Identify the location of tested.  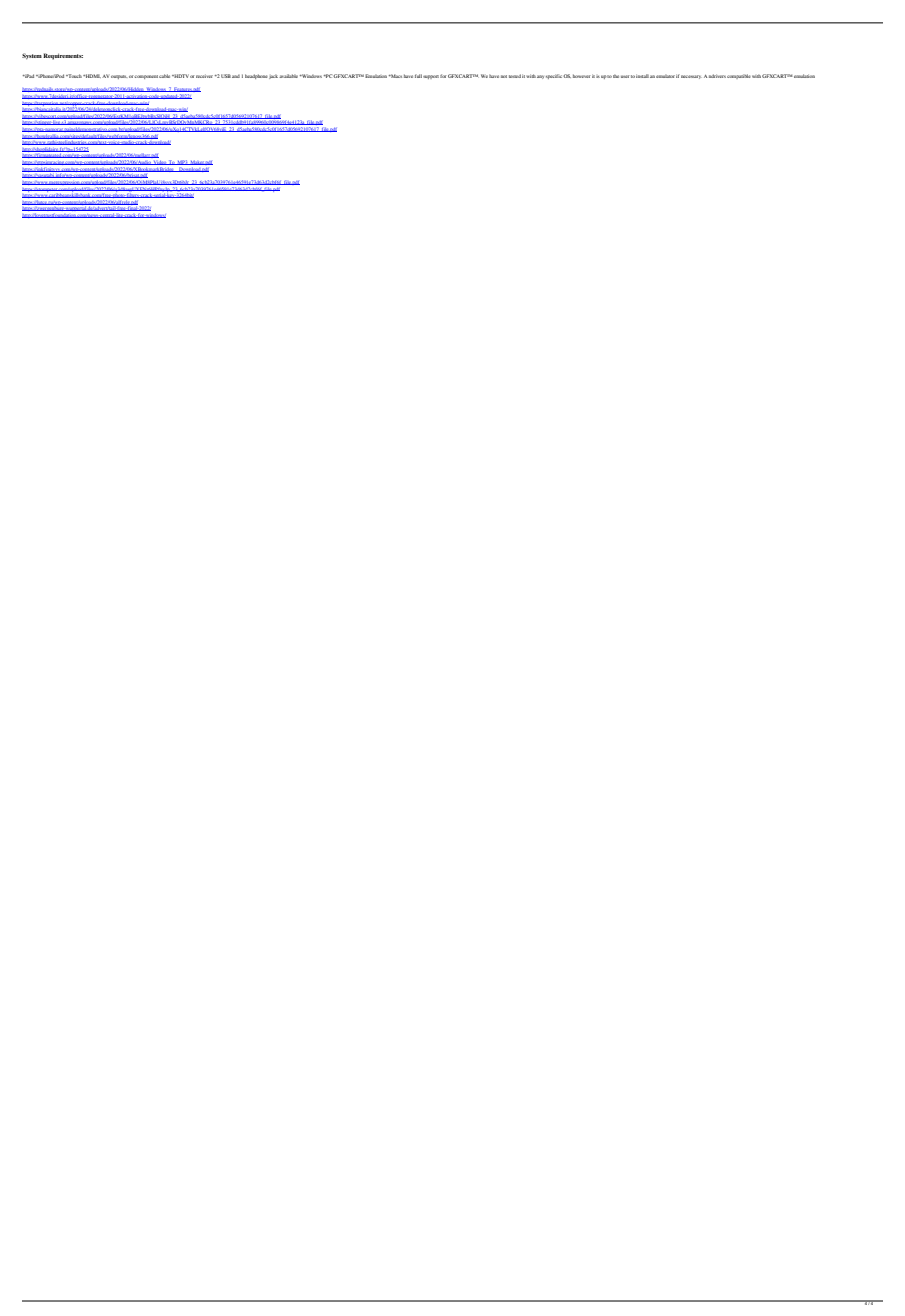
(515, 76).
